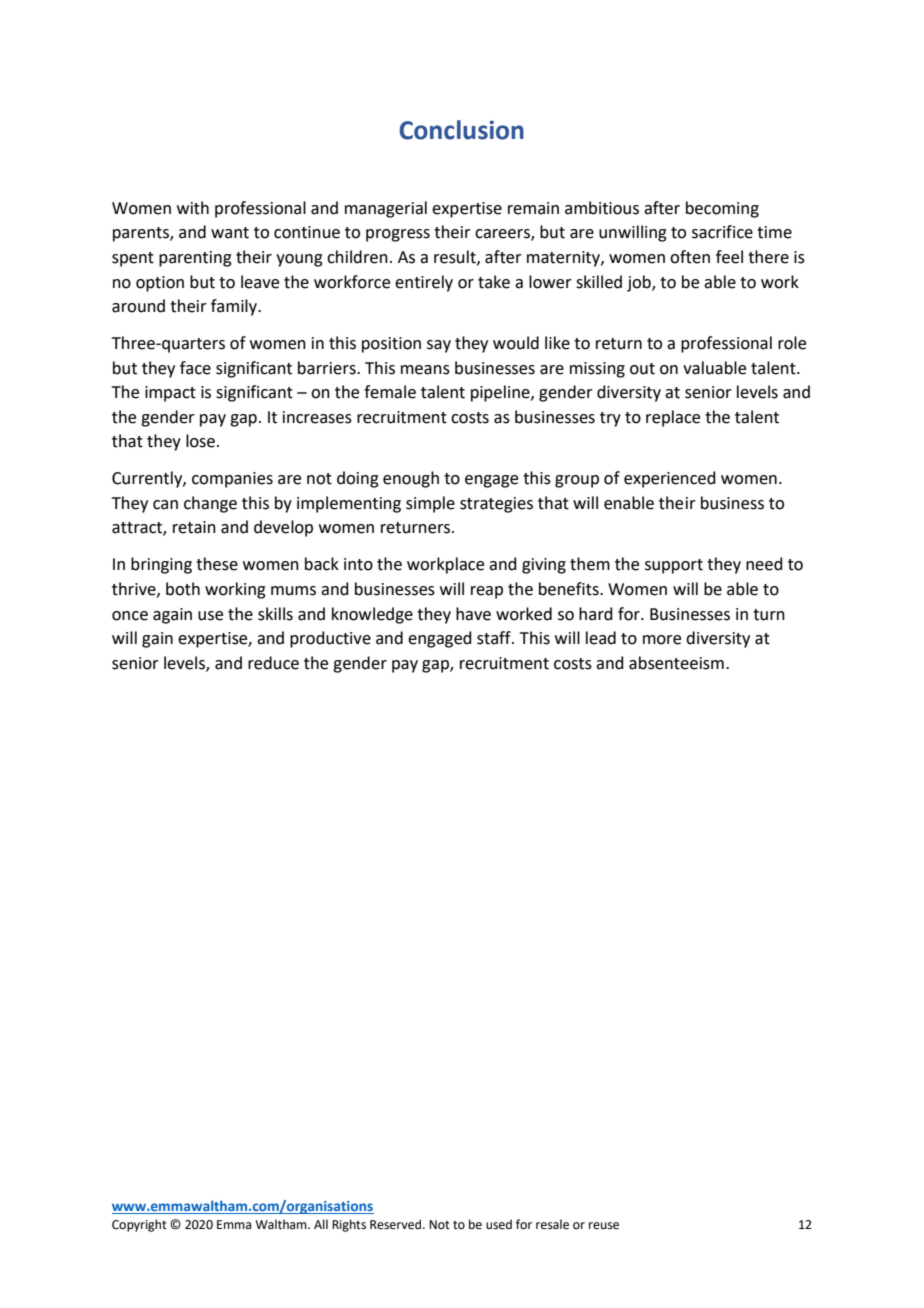 The image size is (924, 1308). Describe the element at coordinates (461, 130) in the screenshot. I see `Conclusion` at that location.
